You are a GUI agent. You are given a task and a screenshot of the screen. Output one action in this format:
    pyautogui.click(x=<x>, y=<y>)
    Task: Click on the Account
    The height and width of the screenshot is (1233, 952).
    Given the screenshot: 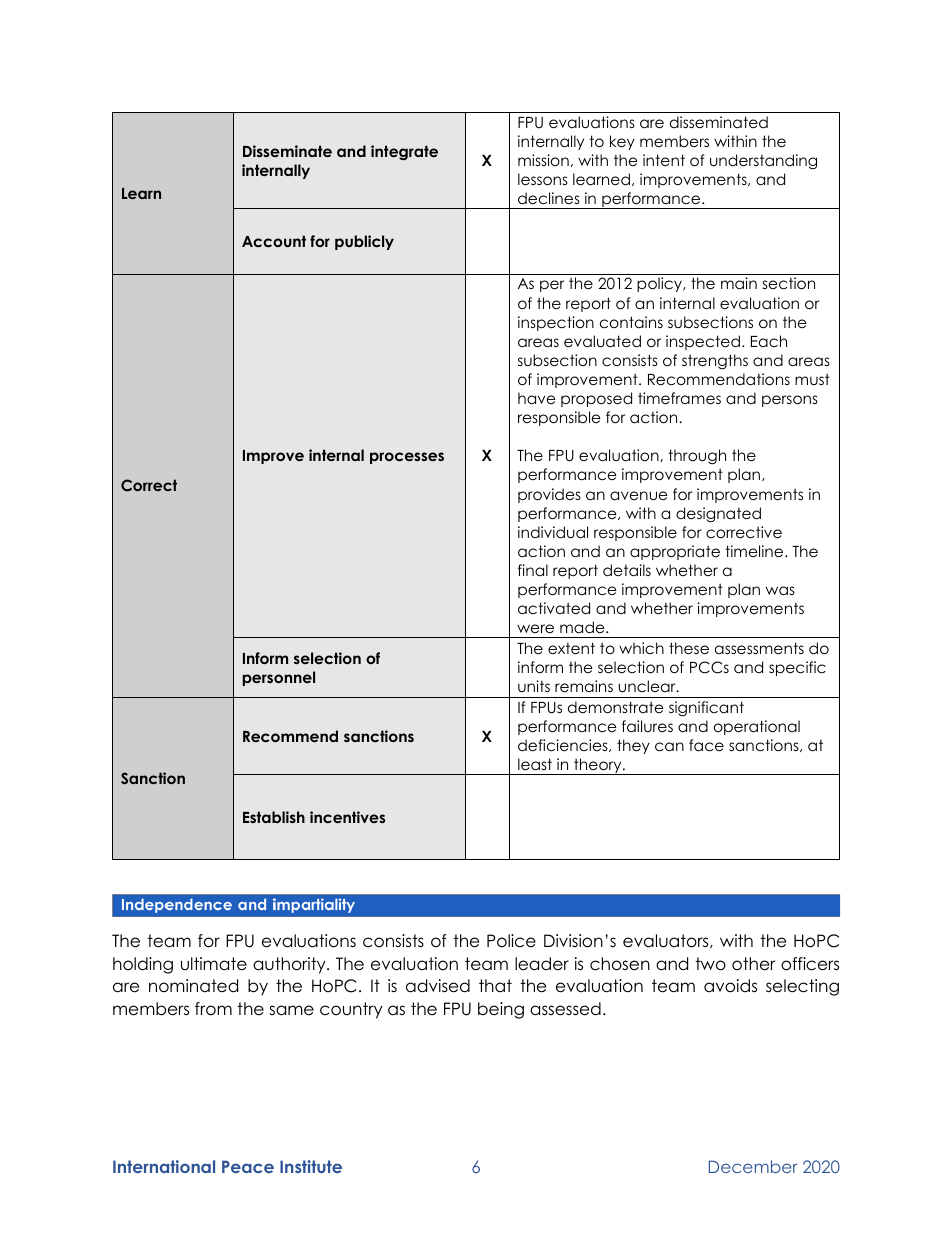 What is the action you would take?
    pyautogui.click(x=274, y=241)
